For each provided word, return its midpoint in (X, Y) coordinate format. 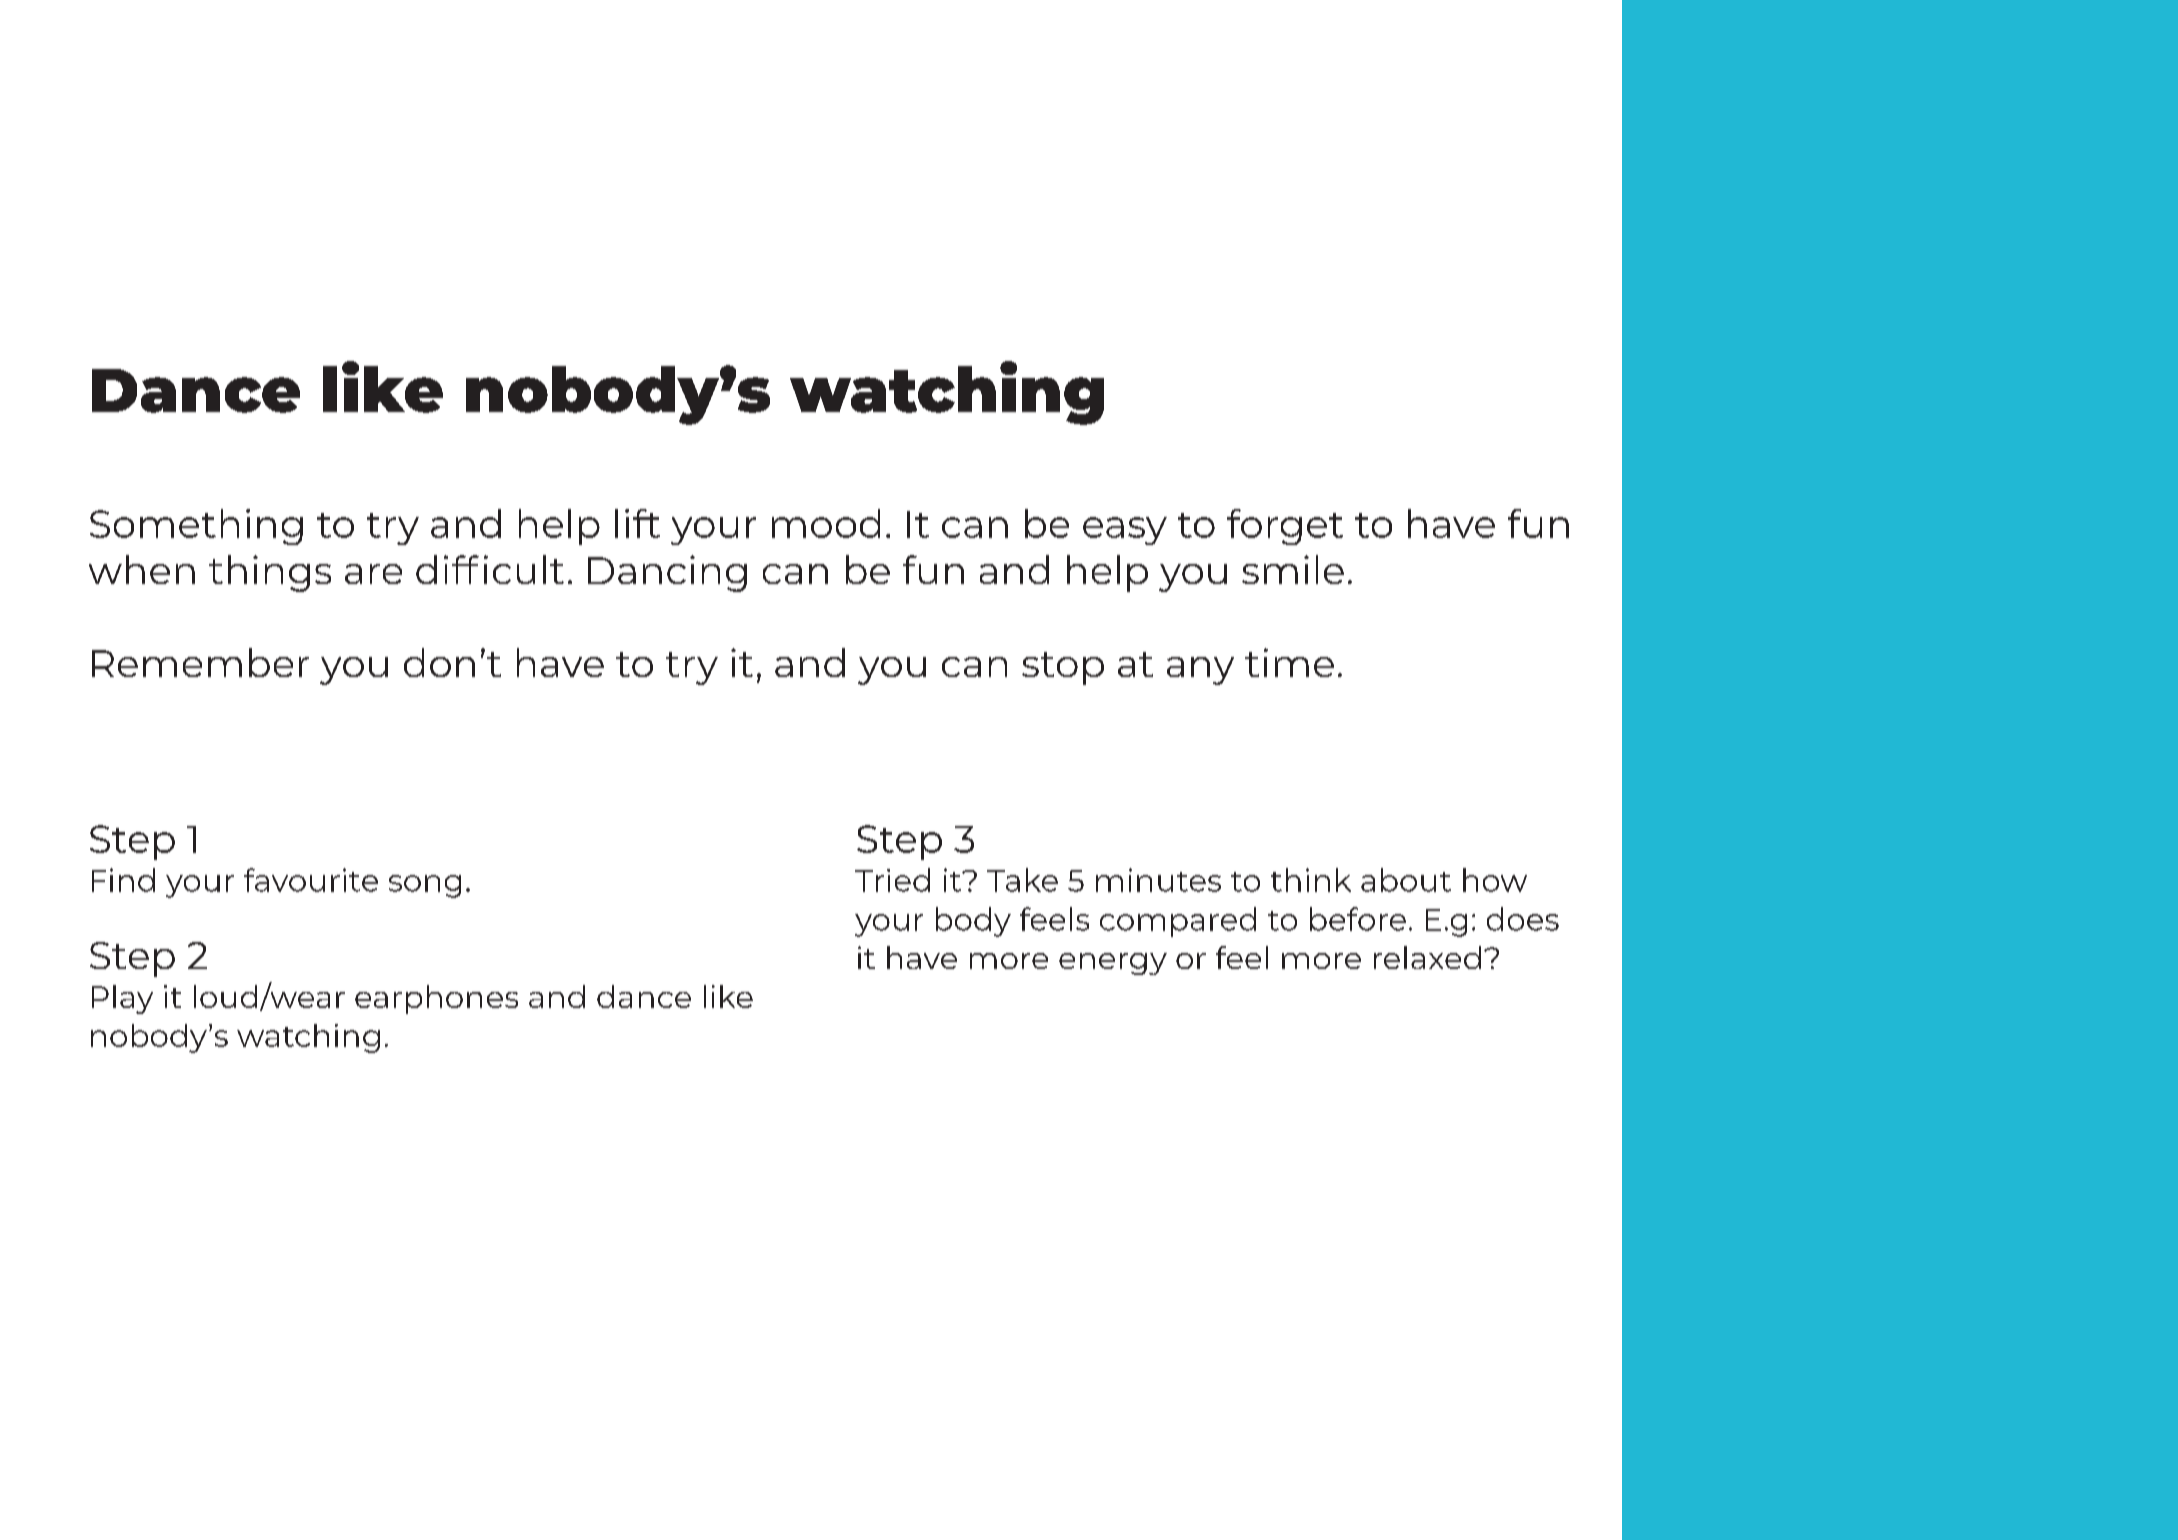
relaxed (1427, 957)
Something (196, 527)
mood (826, 523)
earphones (436, 999)
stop (1063, 668)
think (1311, 880)
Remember (200, 662)
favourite (311, 880)
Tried (892, 880)
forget (1285, 527)
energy (1113, 964)
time (1289, 662)
